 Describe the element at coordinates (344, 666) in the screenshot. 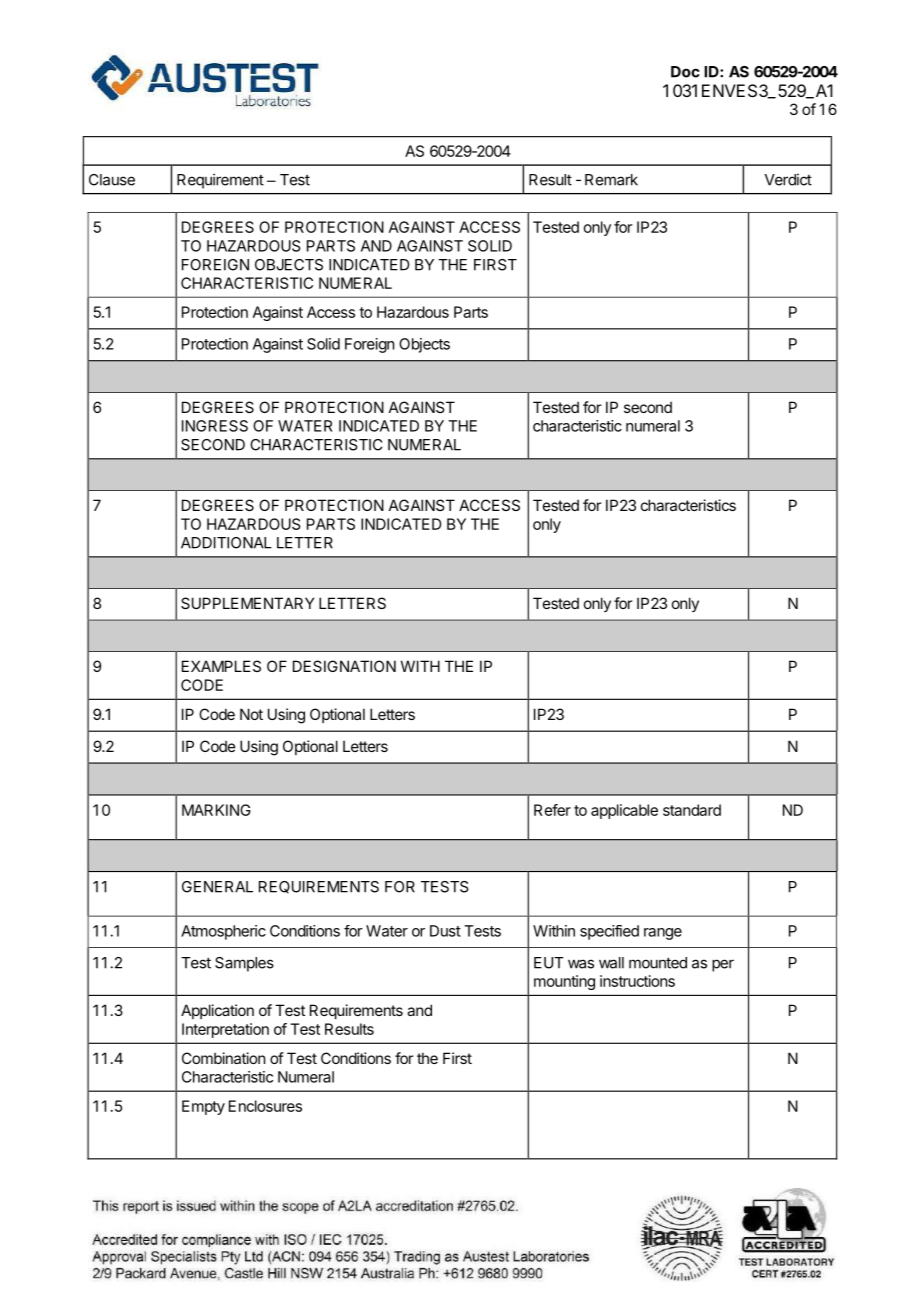

I see `DESIGNATION` at that location.
